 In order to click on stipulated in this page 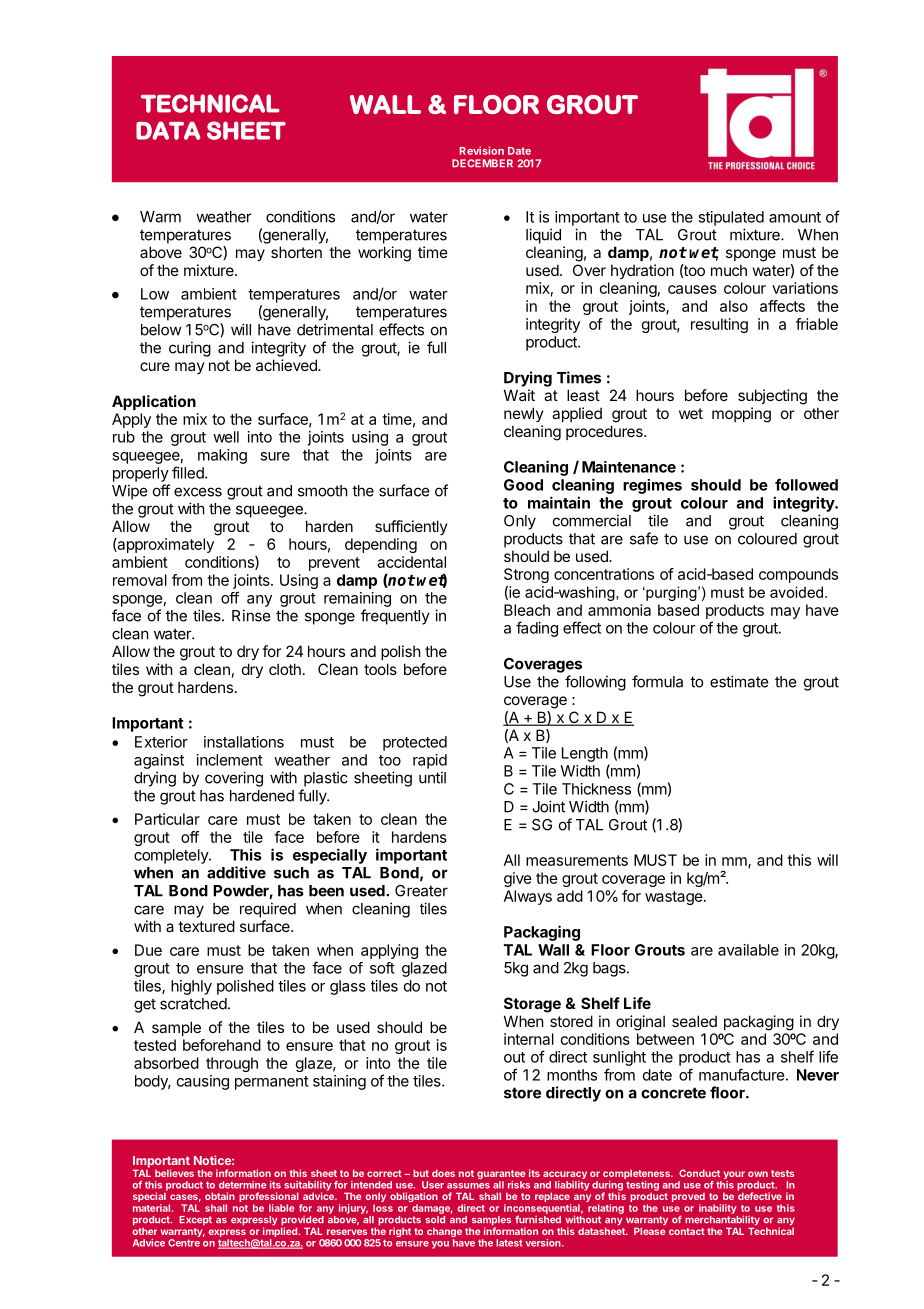, I will do `click(731, 218)`.
